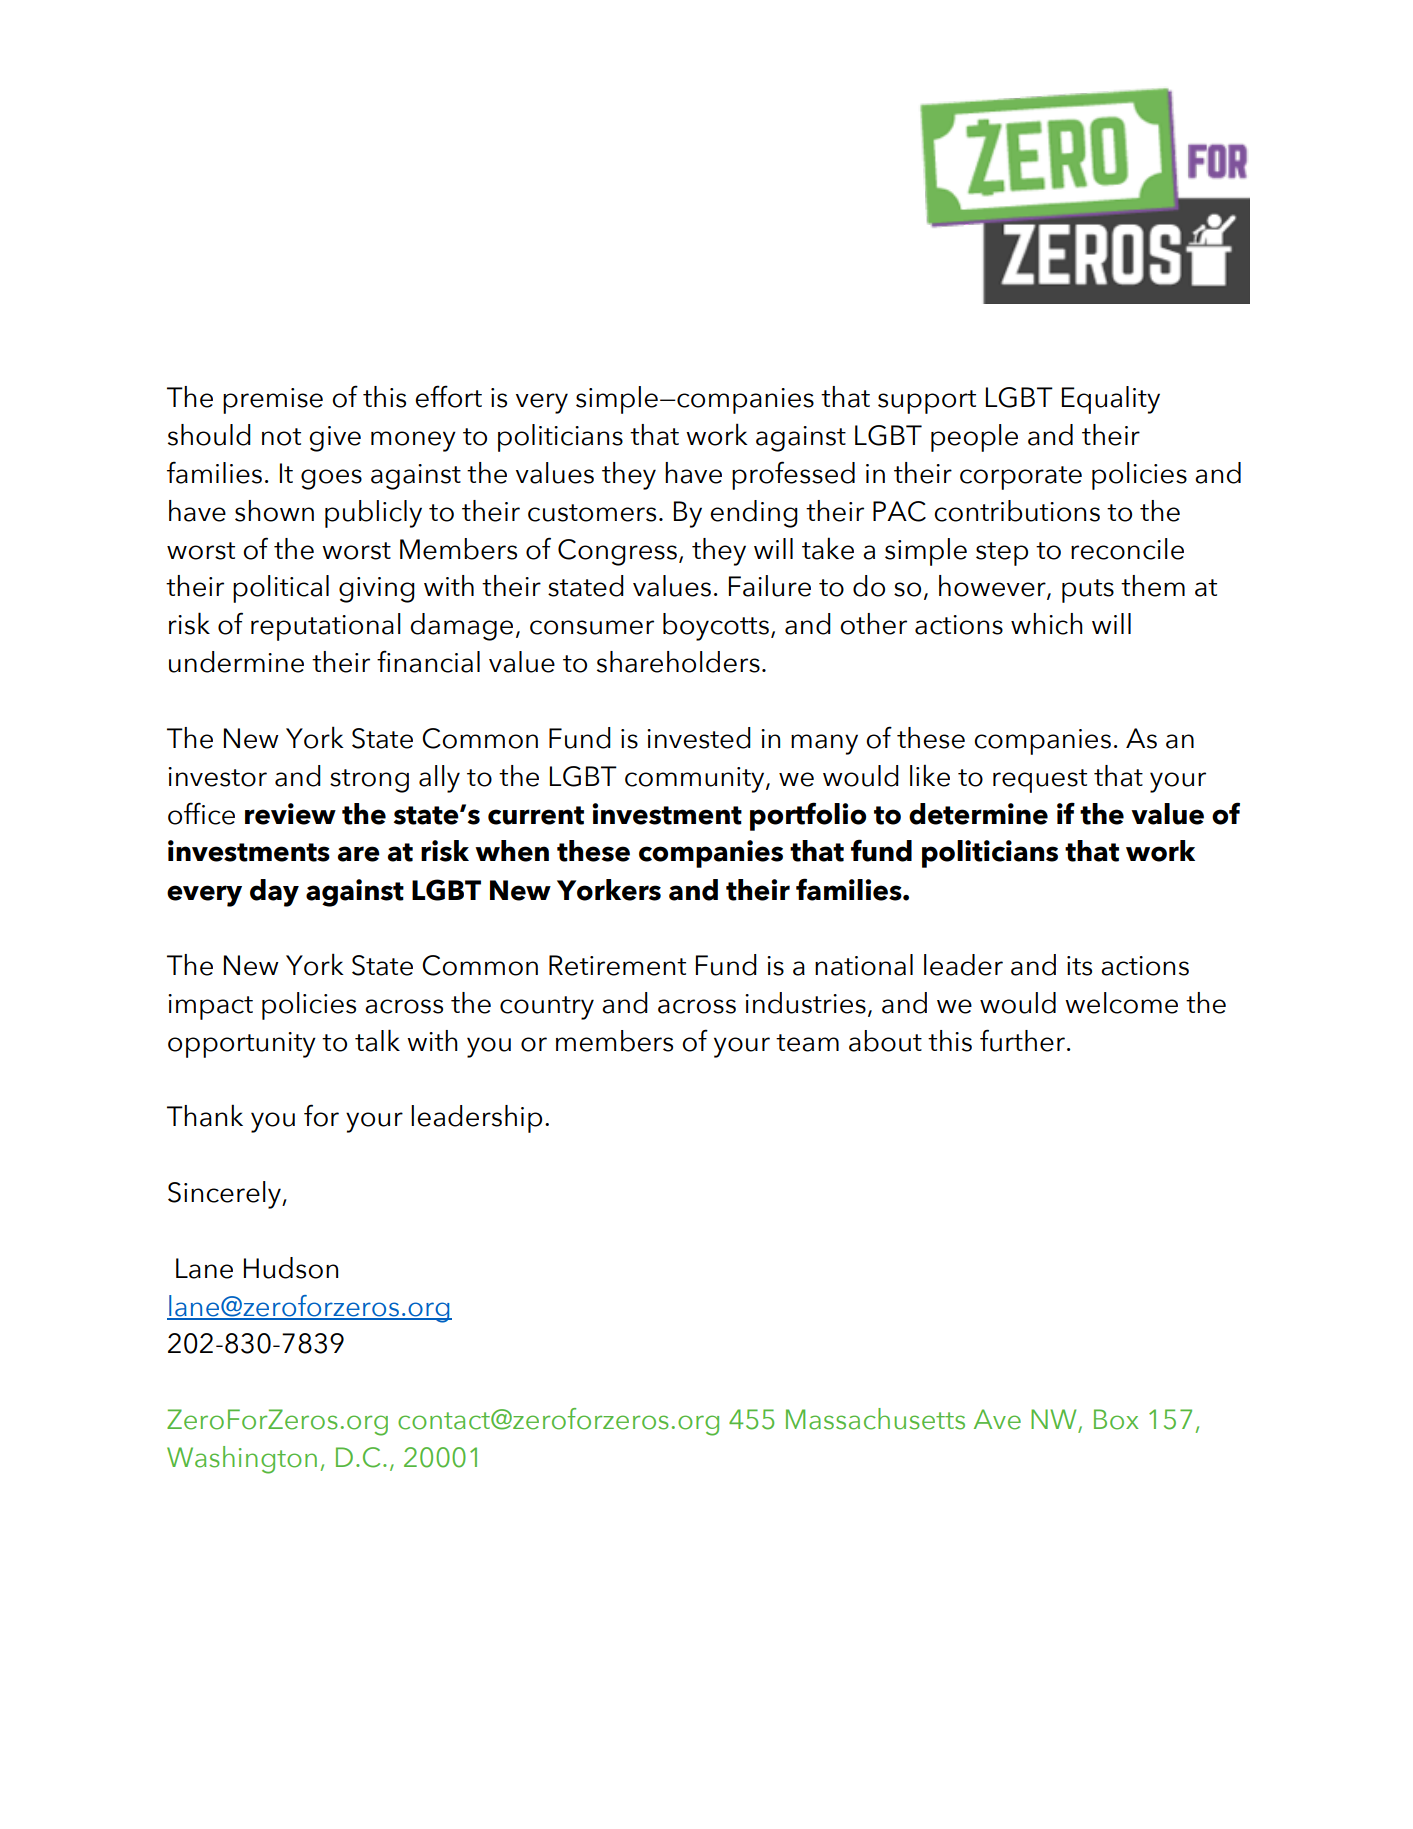  I want to click on professed, so click(793, 475).
